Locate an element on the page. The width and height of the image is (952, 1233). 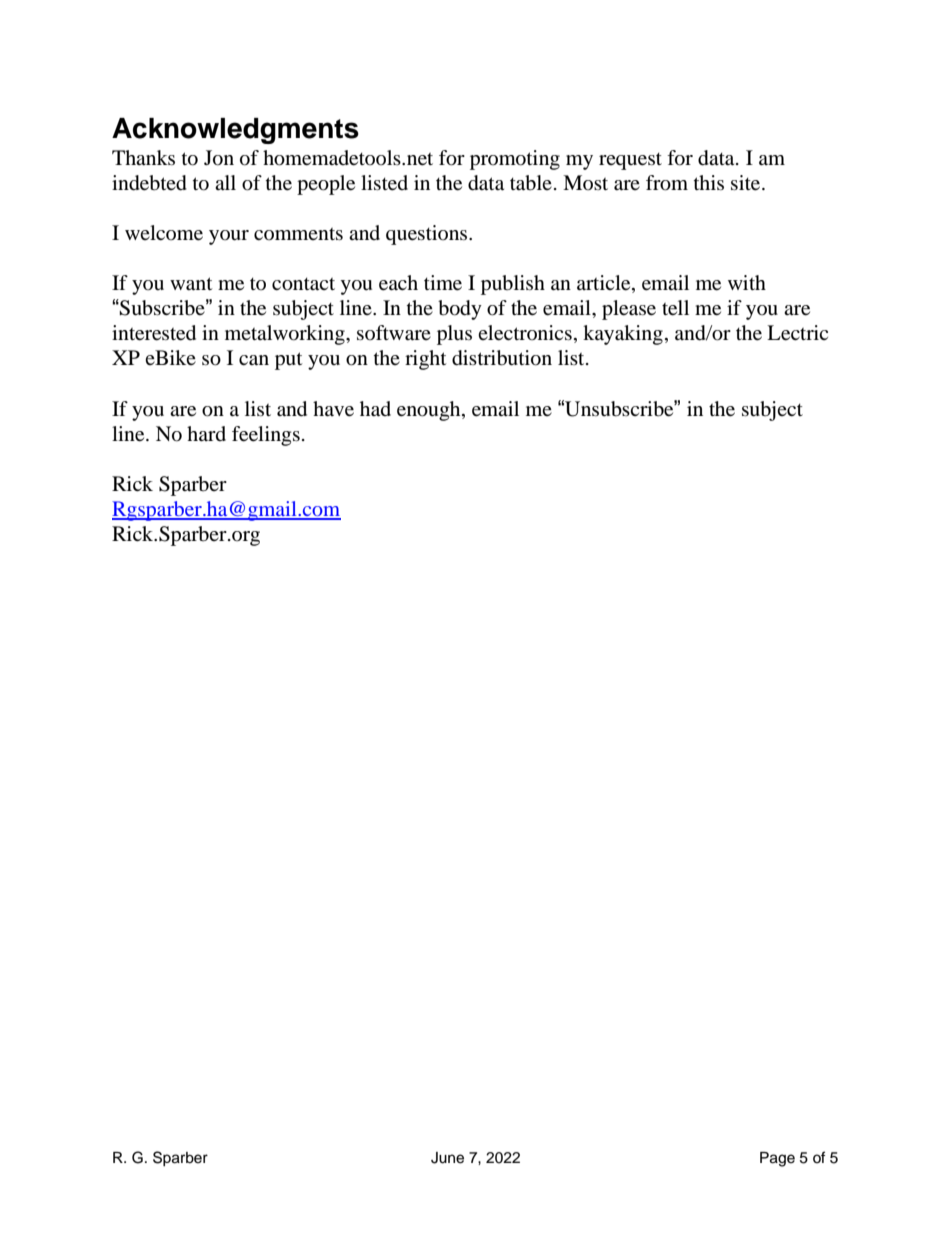
feelings is located at coordinates (266, 436).
